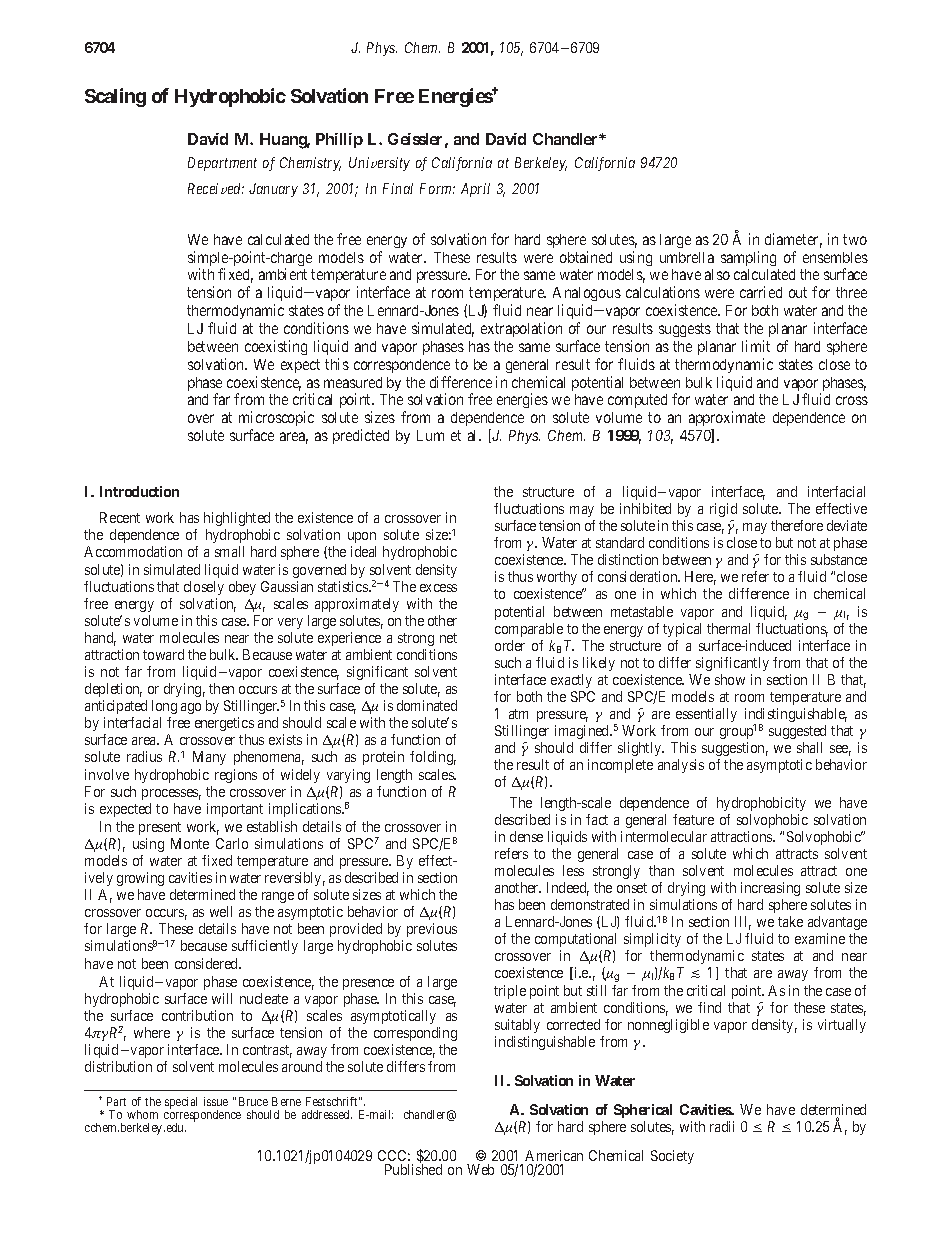  What do you see at coordinates (163, 654) in the page?
I see `toward` at bounding box center [163, 654].
